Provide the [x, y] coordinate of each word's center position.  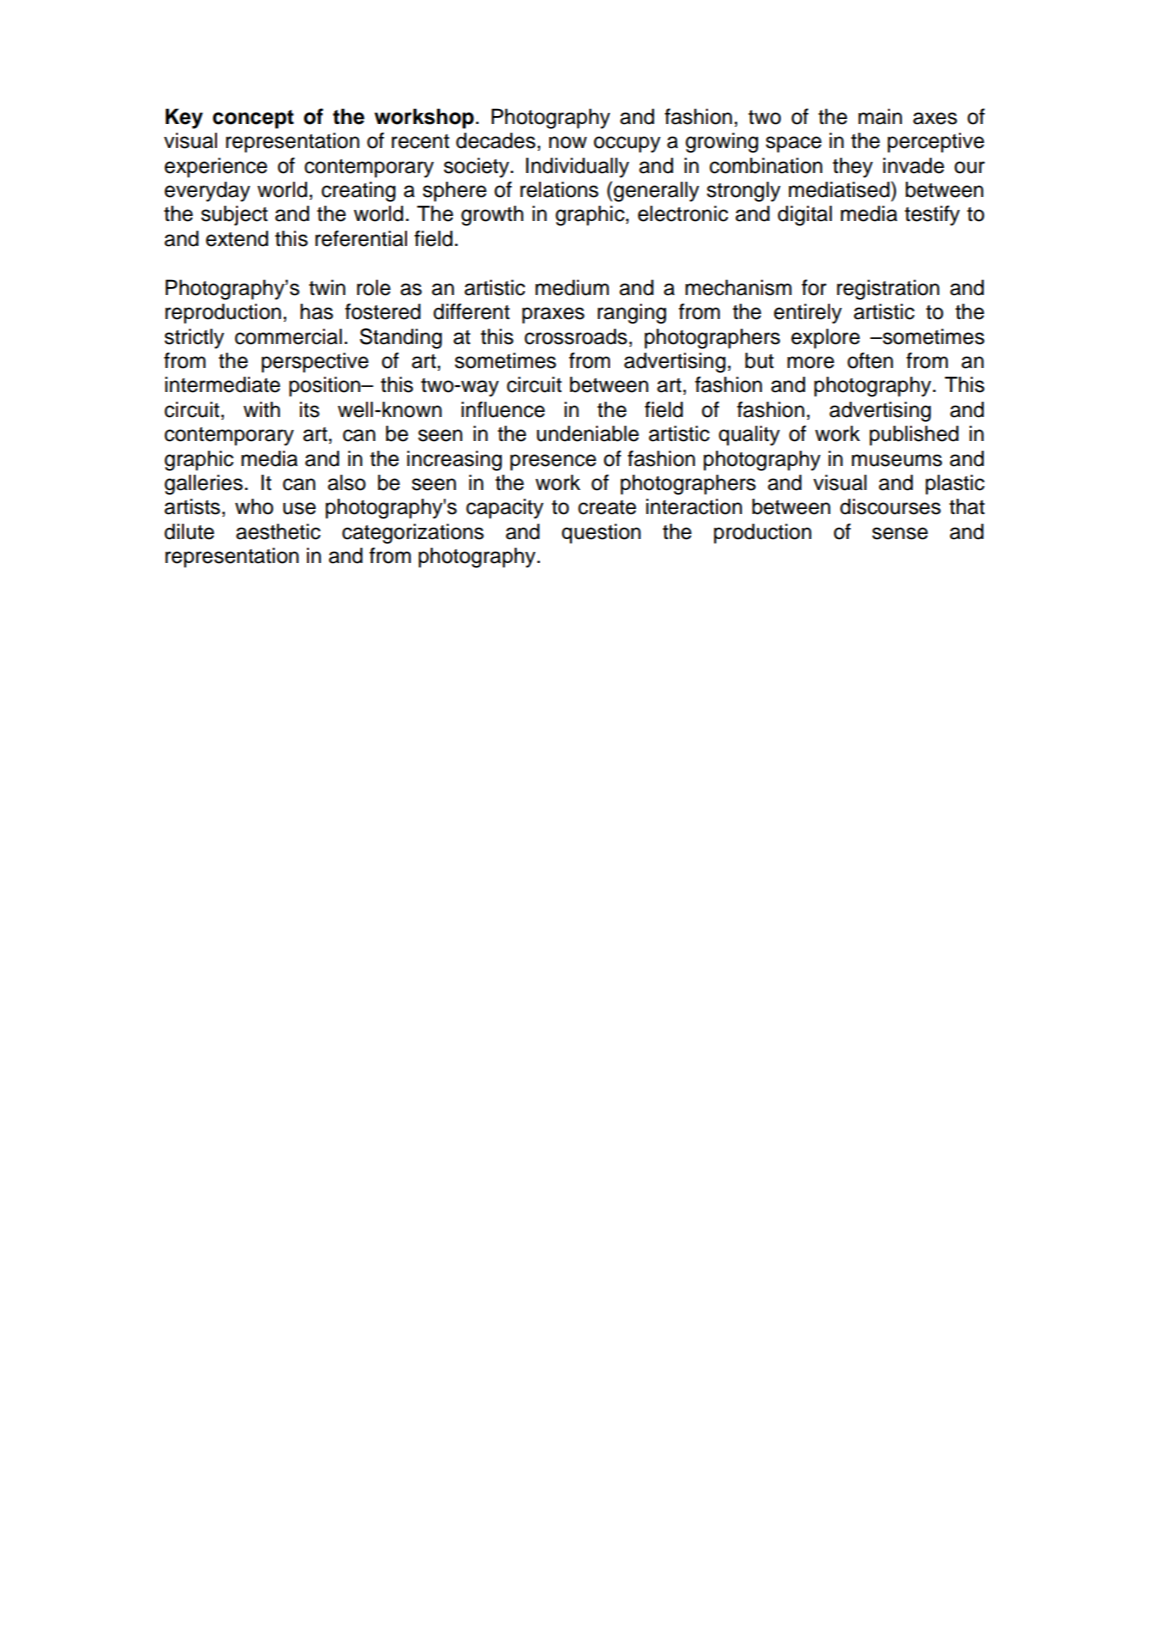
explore [825, 338]
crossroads [575, 336]
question [601, 533]
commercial [288, 336]
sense [900, 533]
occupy [627, 144]
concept [253, 119]
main [880, 116]
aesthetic [278, 531]
